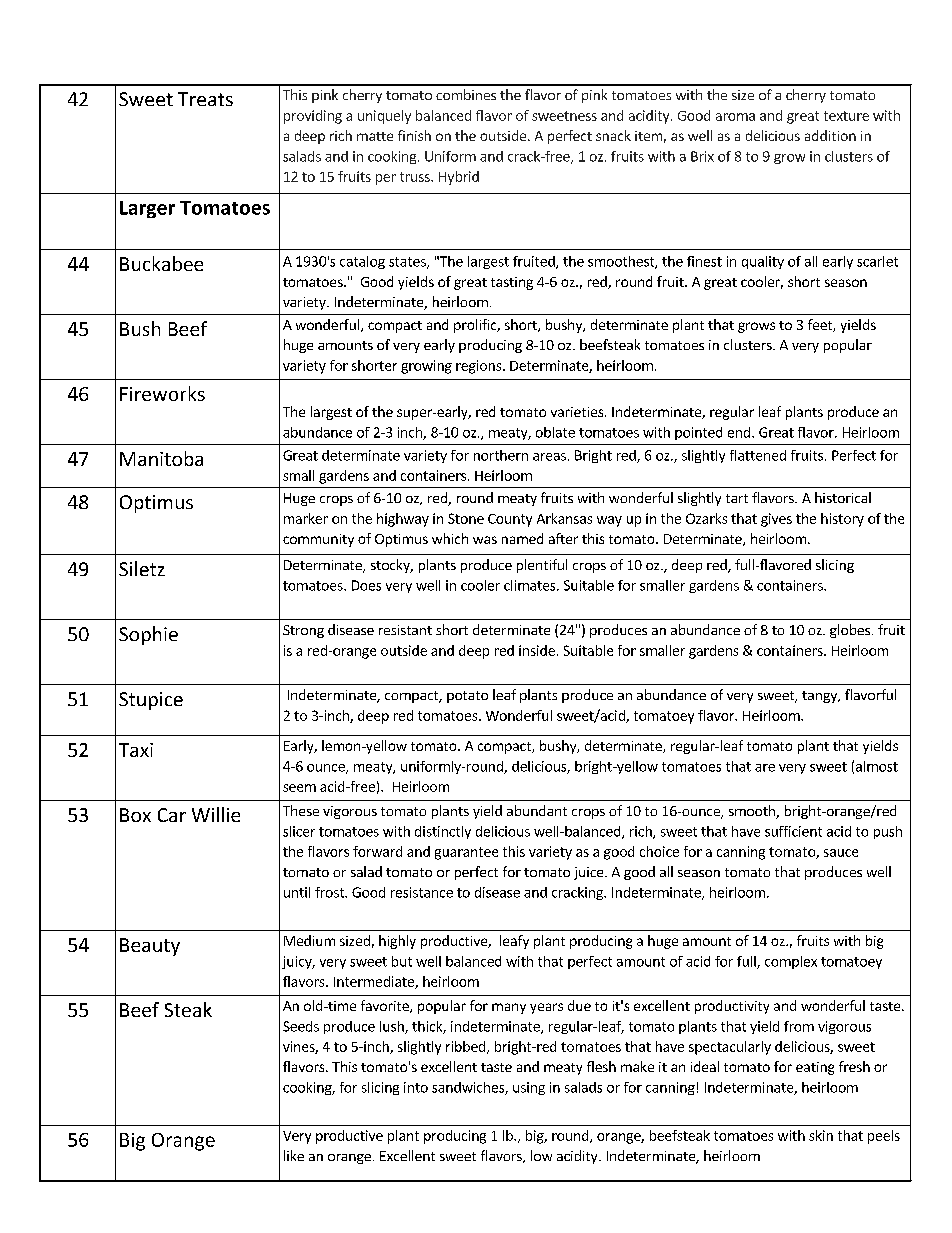  Describe the element at coordinates (467, 697) in the image. I see `potato` at that location.
